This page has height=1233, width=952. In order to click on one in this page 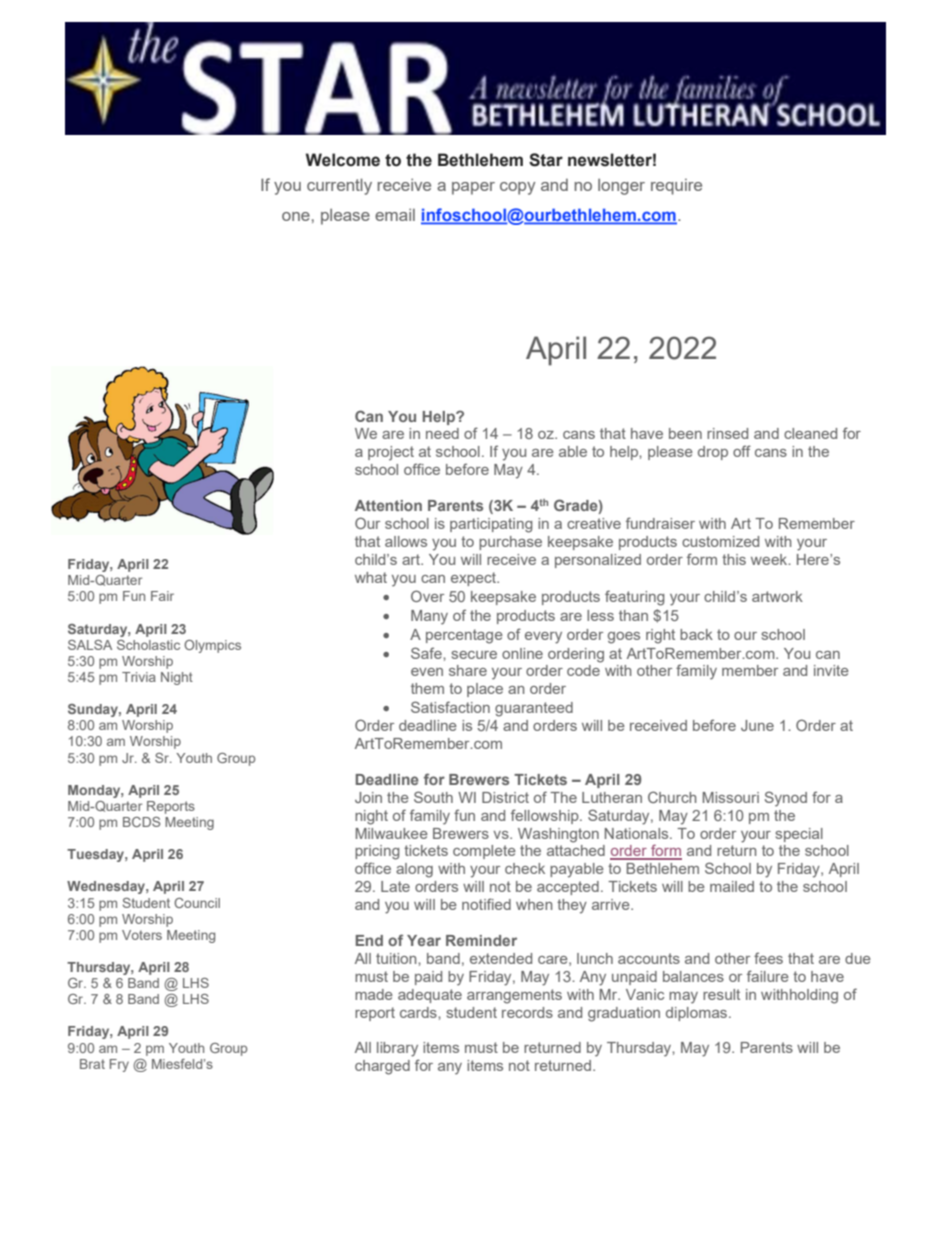, I will do `click(296, 216)`.
